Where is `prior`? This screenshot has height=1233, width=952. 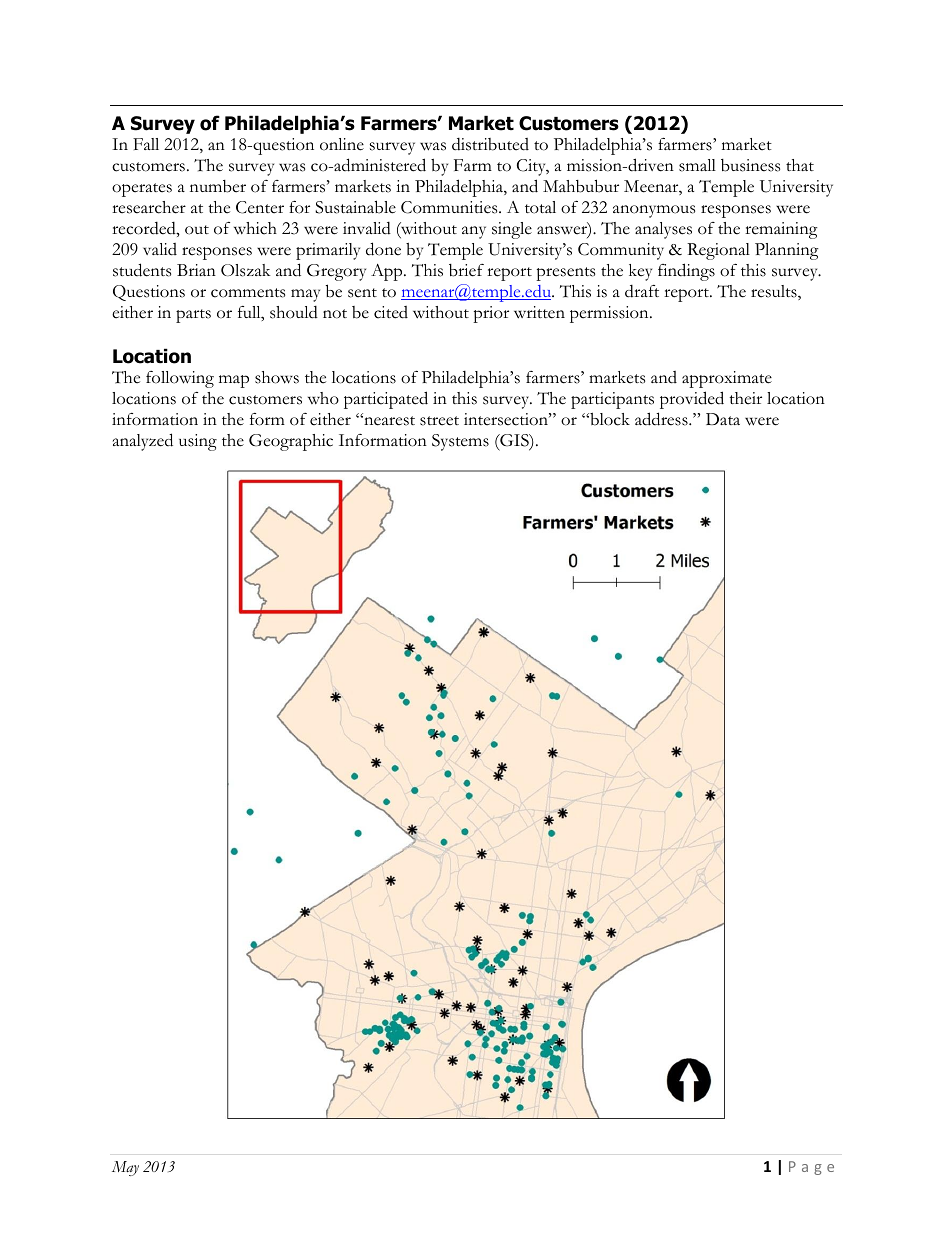 prior is located at coordinates (491, 314).
